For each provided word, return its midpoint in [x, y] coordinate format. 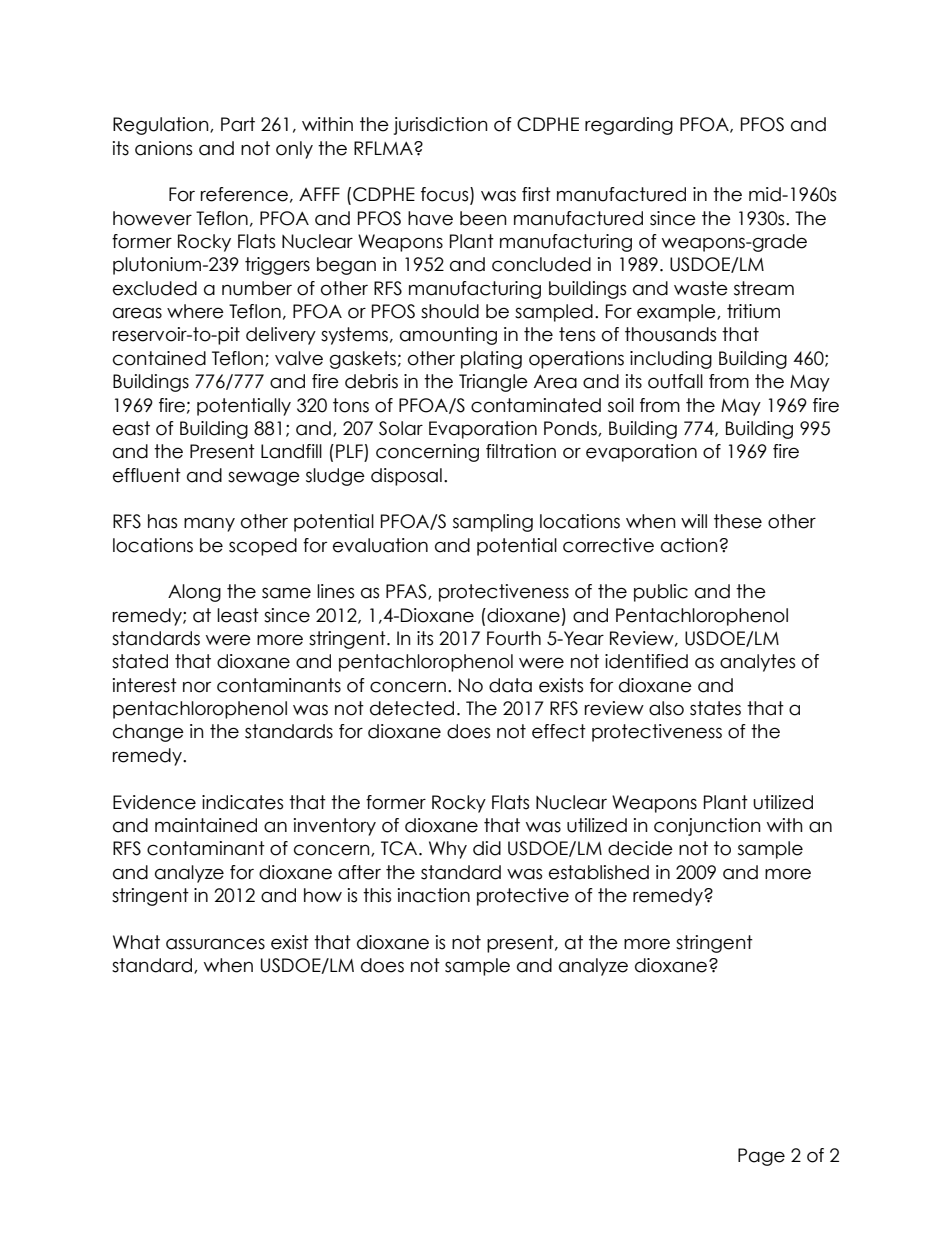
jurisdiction [441, 126]
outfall [675, 381]
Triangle [493, 383]
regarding [629, 126]
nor [197, 687]
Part [238, 124]
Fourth [514, 638]
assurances [215, 944]
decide [640, 848]
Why [448, 850]
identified [646, 661]
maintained [206, 825]
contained [159, 358]
